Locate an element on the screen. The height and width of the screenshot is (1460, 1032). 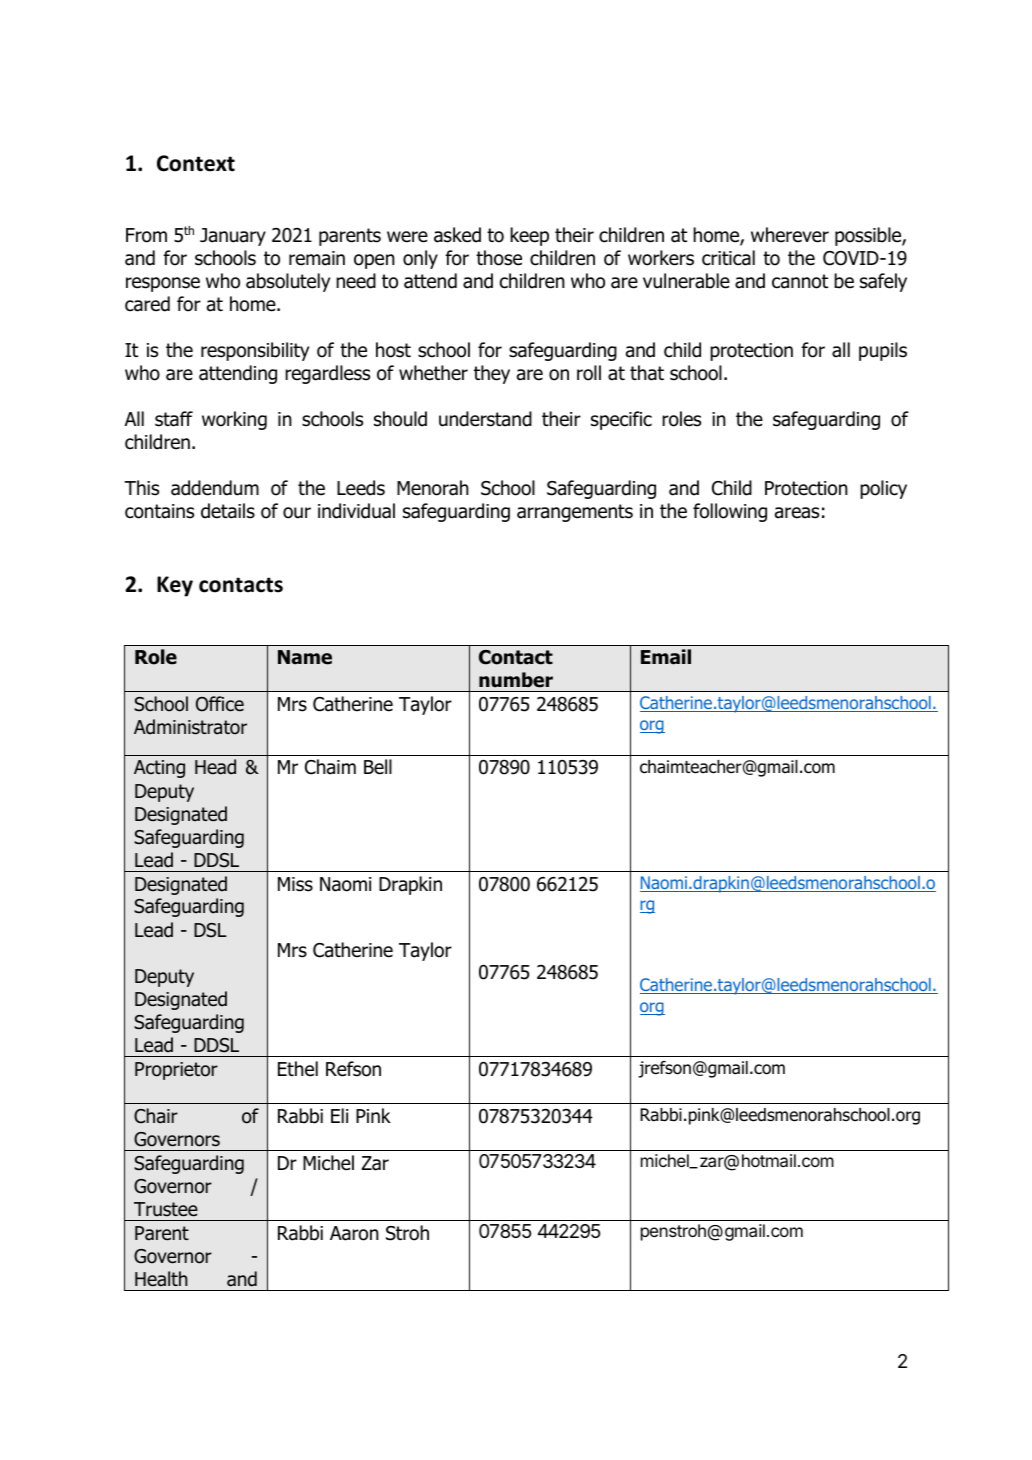
January is located at coordinates (233, 237).
